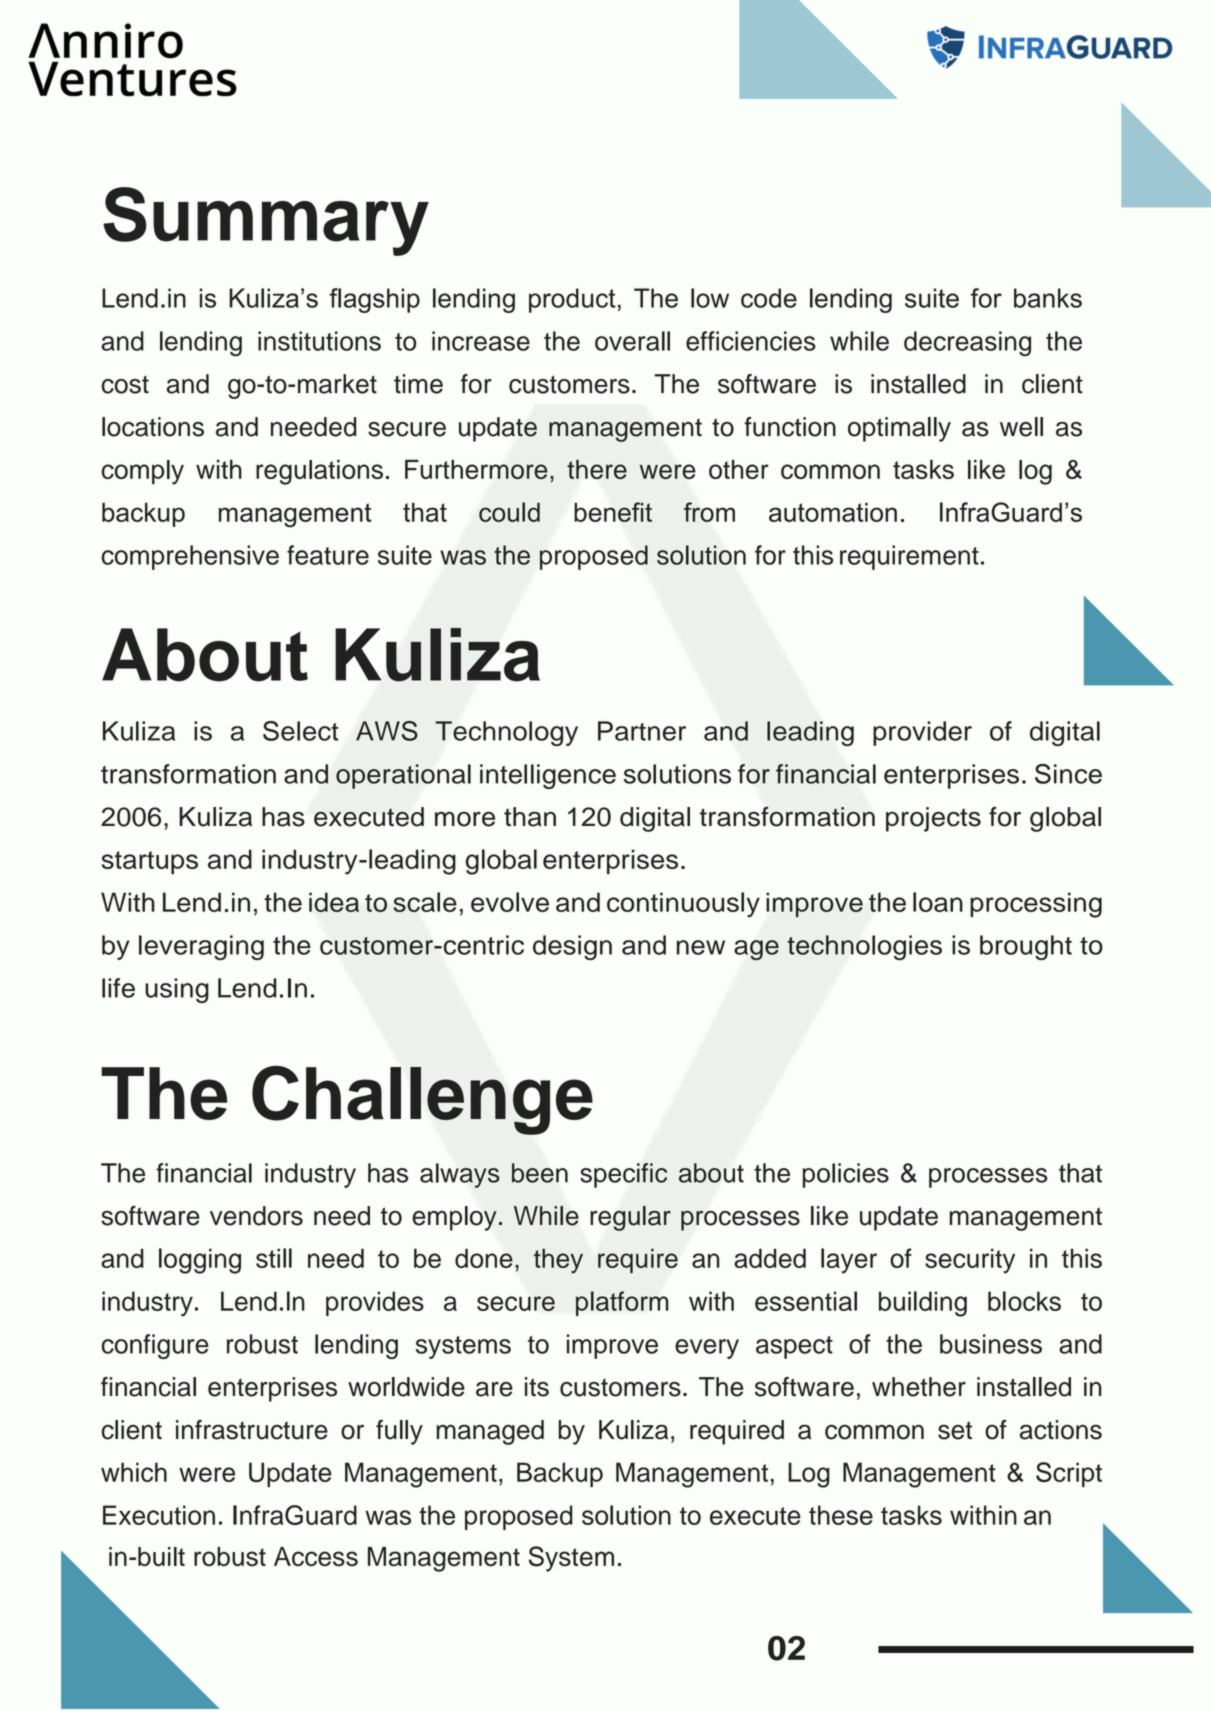 The width and height of the document is (1211, 1713). What do you see at coordinates (201, 947) in the document?
I see `leveraging` at bounding box center [201, 947].
